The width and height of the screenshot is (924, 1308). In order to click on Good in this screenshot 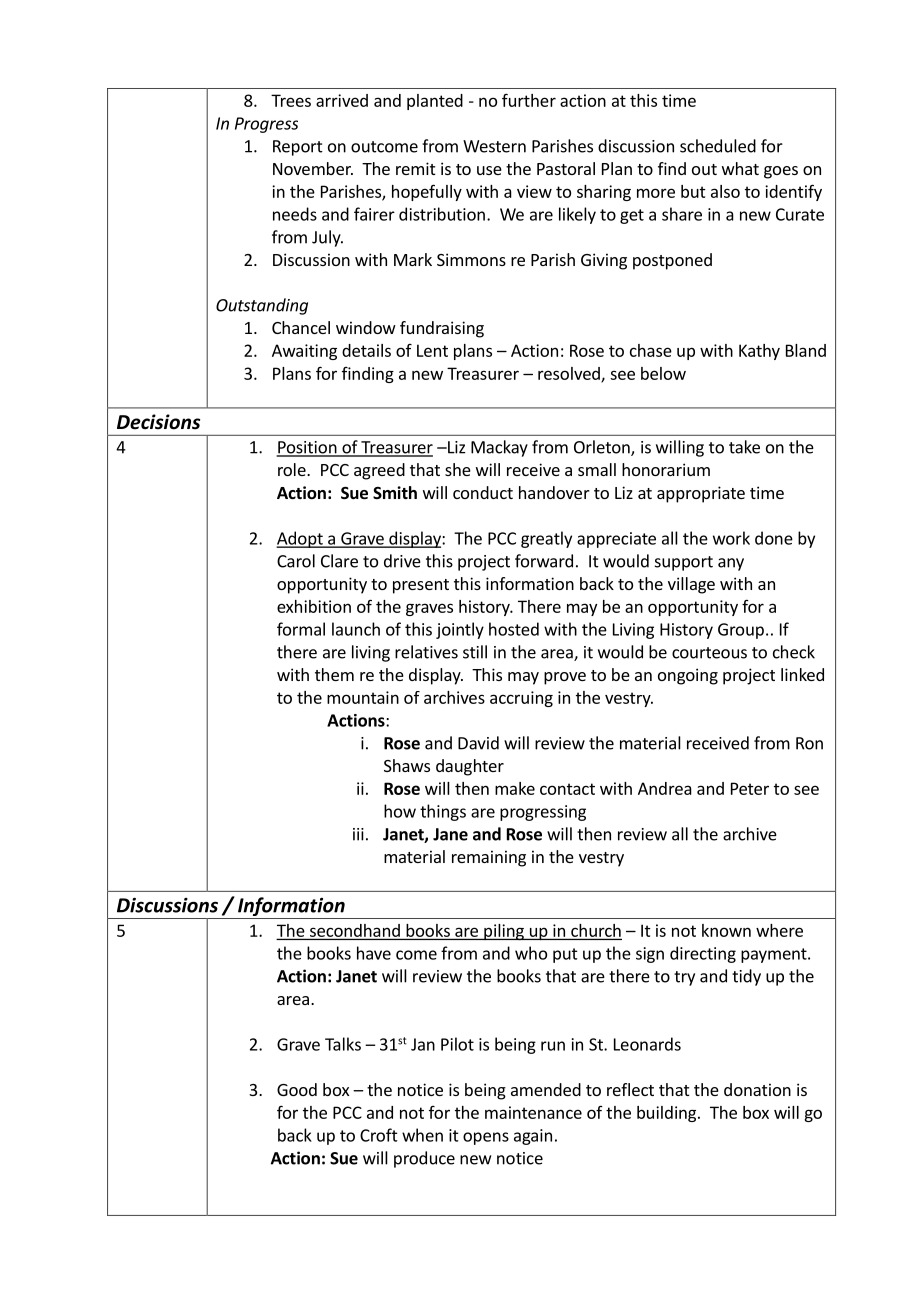, I will do `click(297, 1089)`.
